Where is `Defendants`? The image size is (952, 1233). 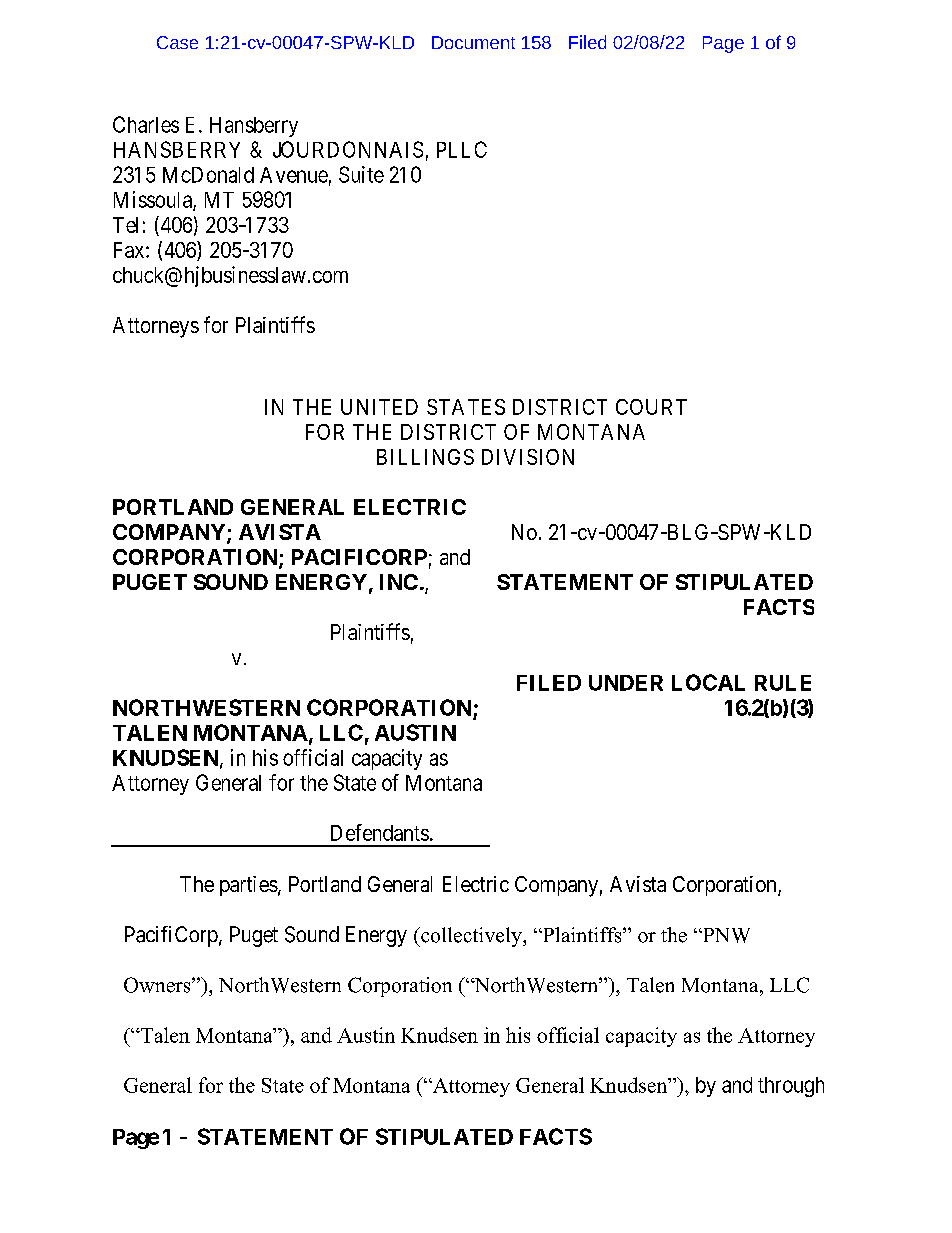 Defendants is located at coordinates (380, 832).
